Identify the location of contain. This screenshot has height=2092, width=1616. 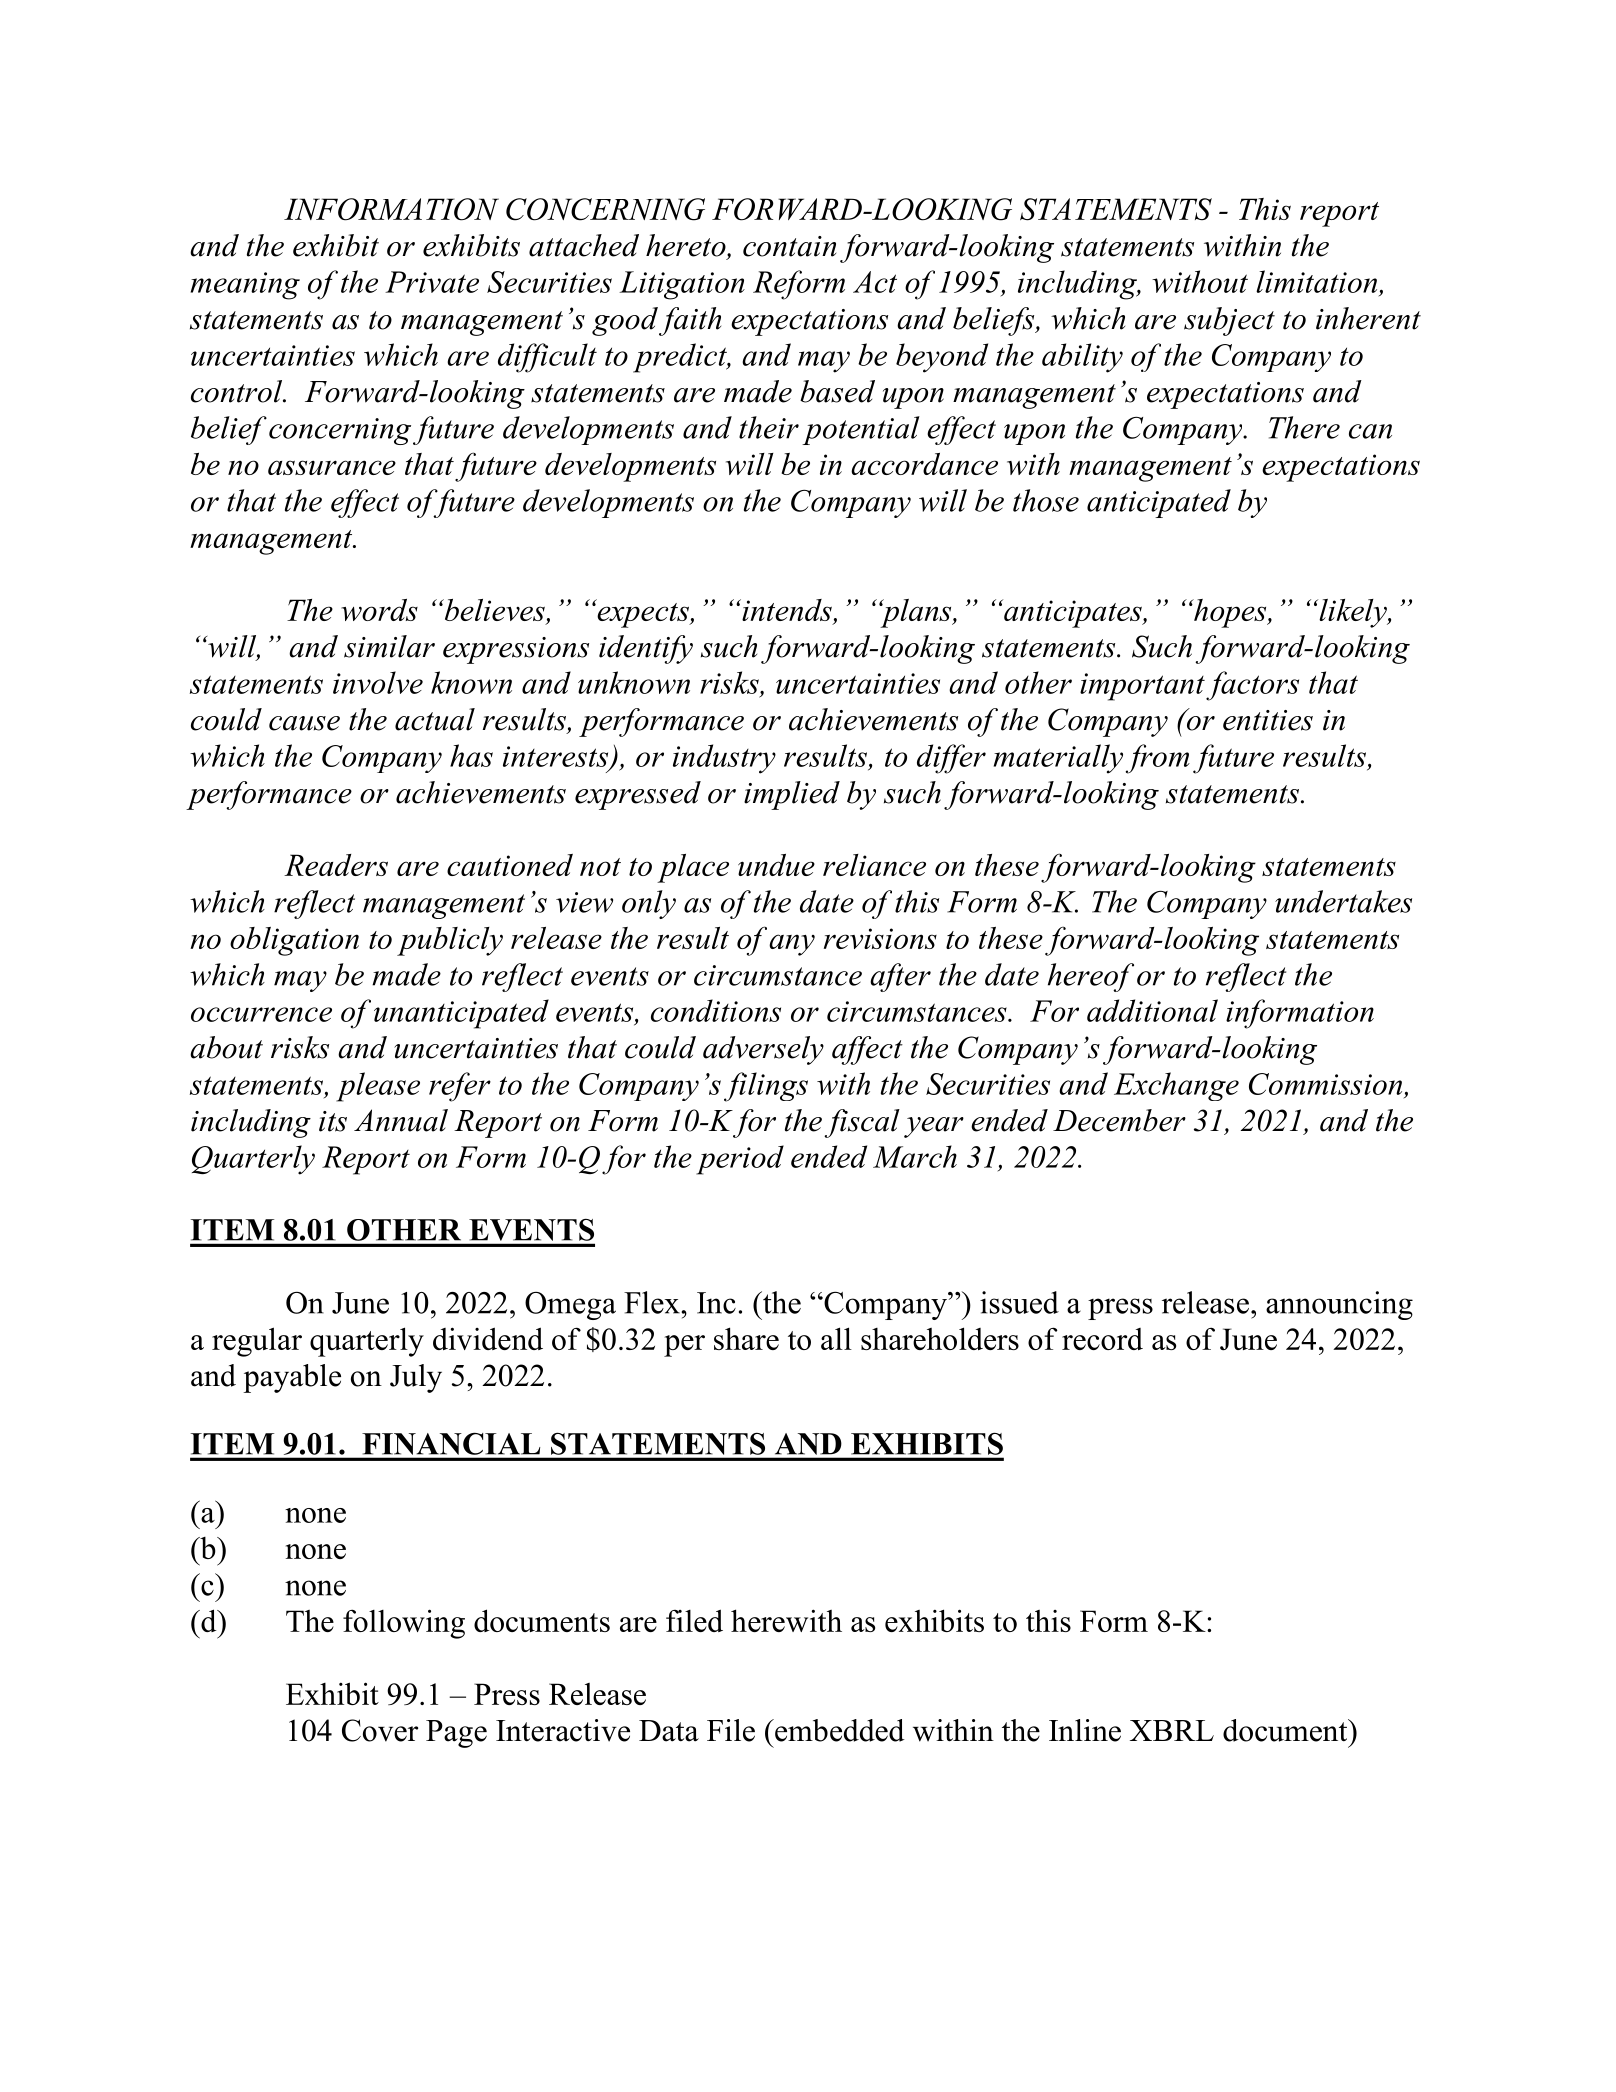
(789, 246).
